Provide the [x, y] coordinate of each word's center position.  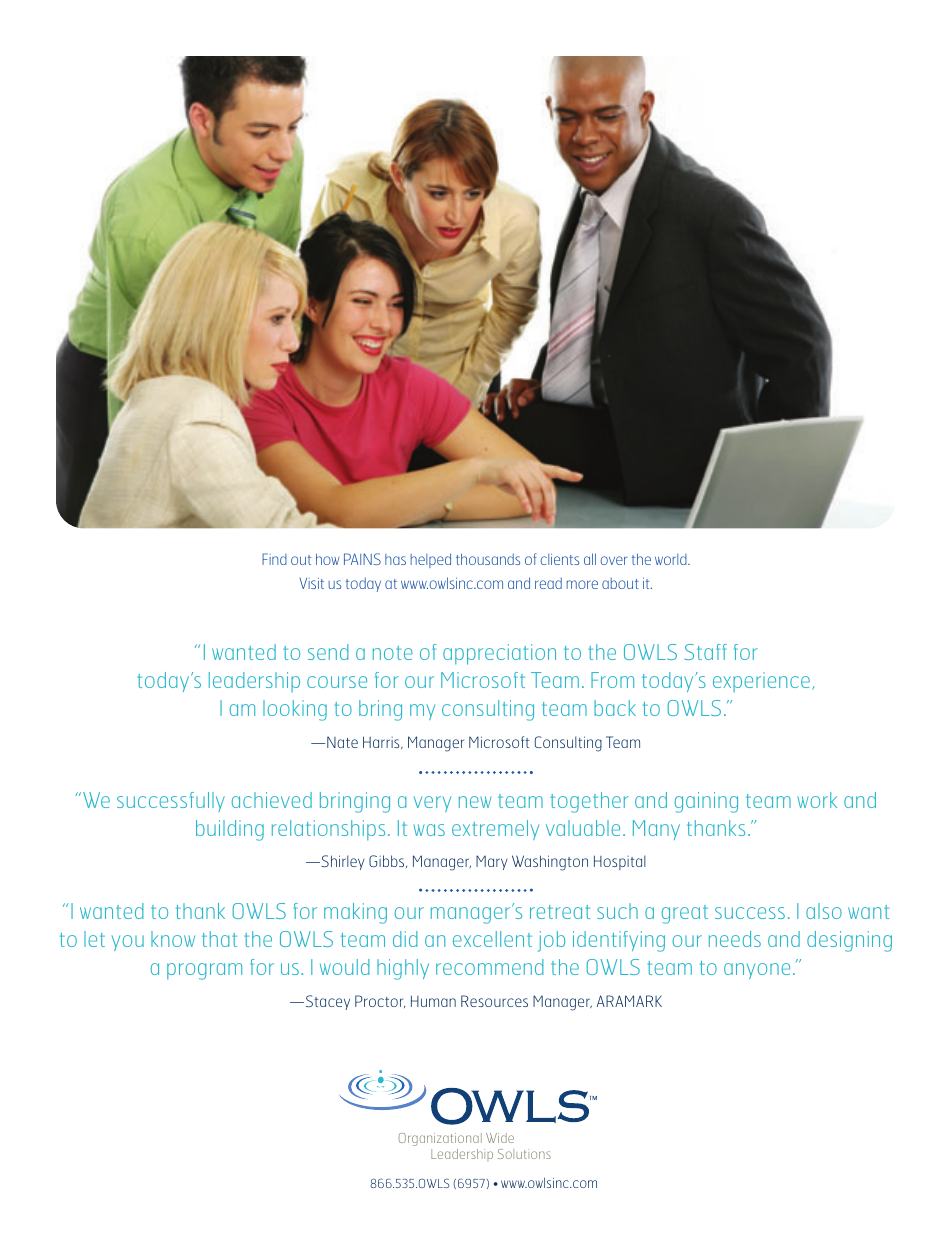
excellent [492, 939]
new [475, 802]
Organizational [440, 1139]
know [173, 939]
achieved [272, 800]
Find [274, 559]
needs [735, 939]
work [817, 800]
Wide [500, 1138]
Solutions [524, 1154]
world [672, 559]
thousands [488, 559]
